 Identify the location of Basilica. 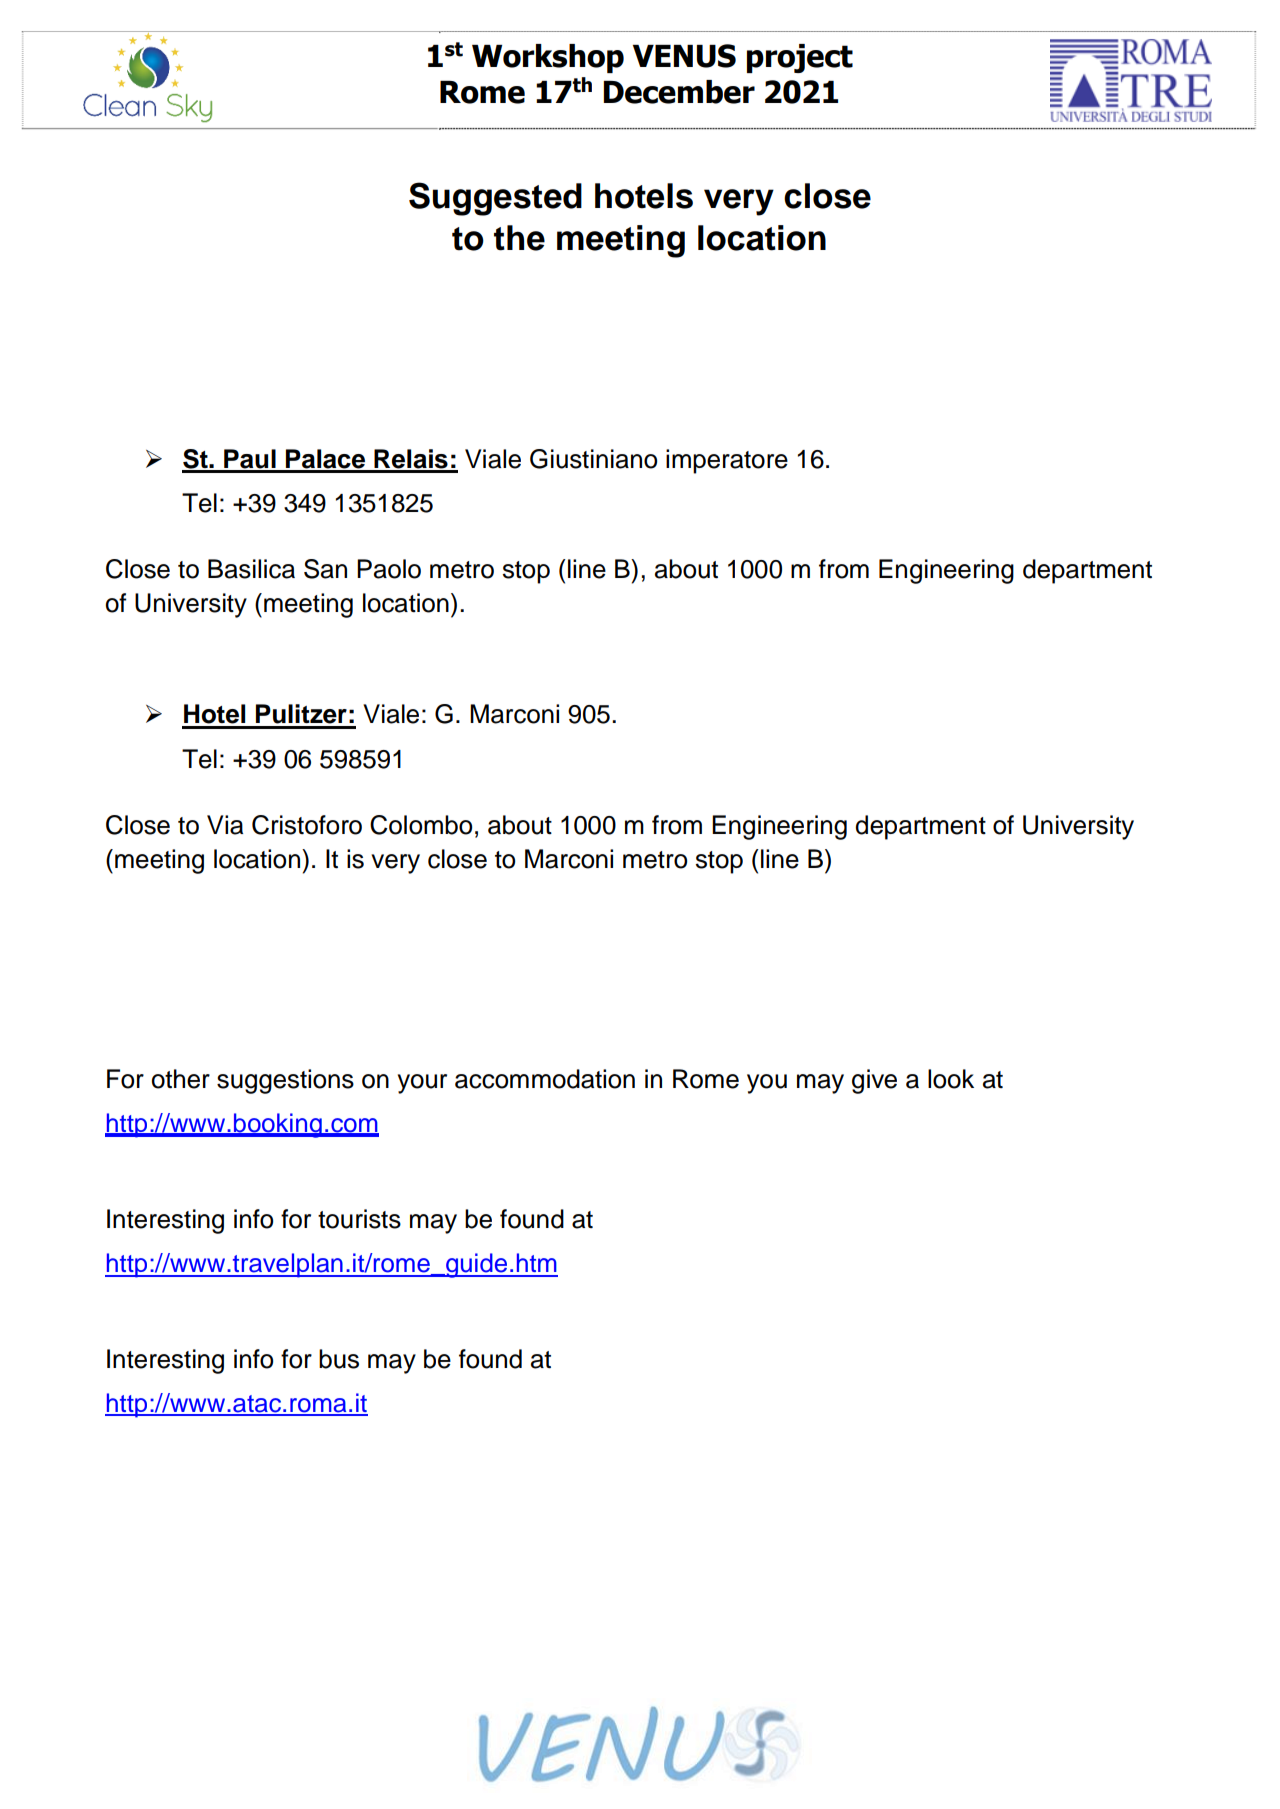
(251, 569).
